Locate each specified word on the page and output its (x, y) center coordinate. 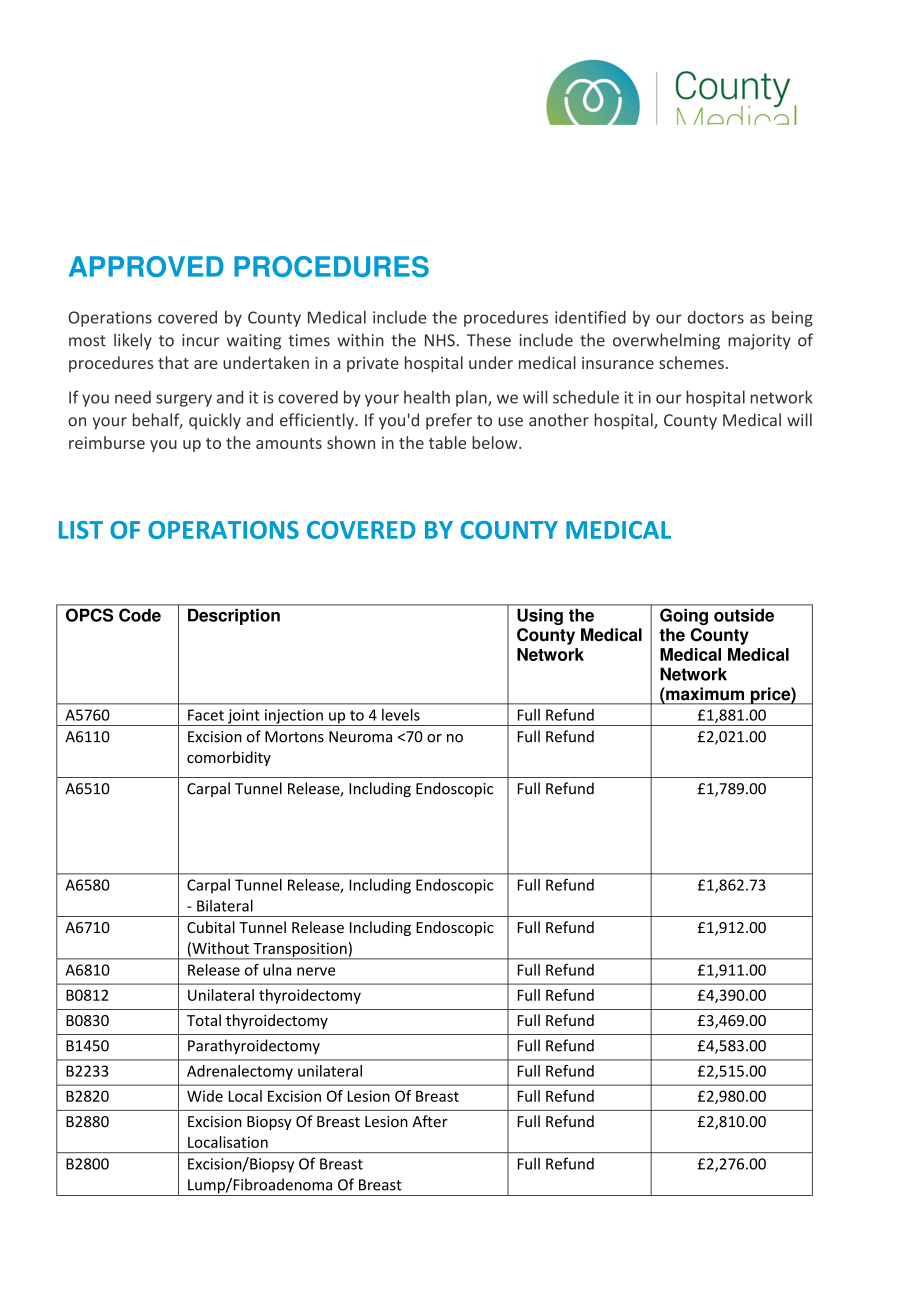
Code (140, 615)
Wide (205, 1096)
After (430, 1121)
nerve (316, 971)
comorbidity (229, 758)
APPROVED (146, 266)
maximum (705, 694)
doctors (716, 317)
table (447, 442)
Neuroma (360, 737)
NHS (440, 340)
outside (744, 615)
